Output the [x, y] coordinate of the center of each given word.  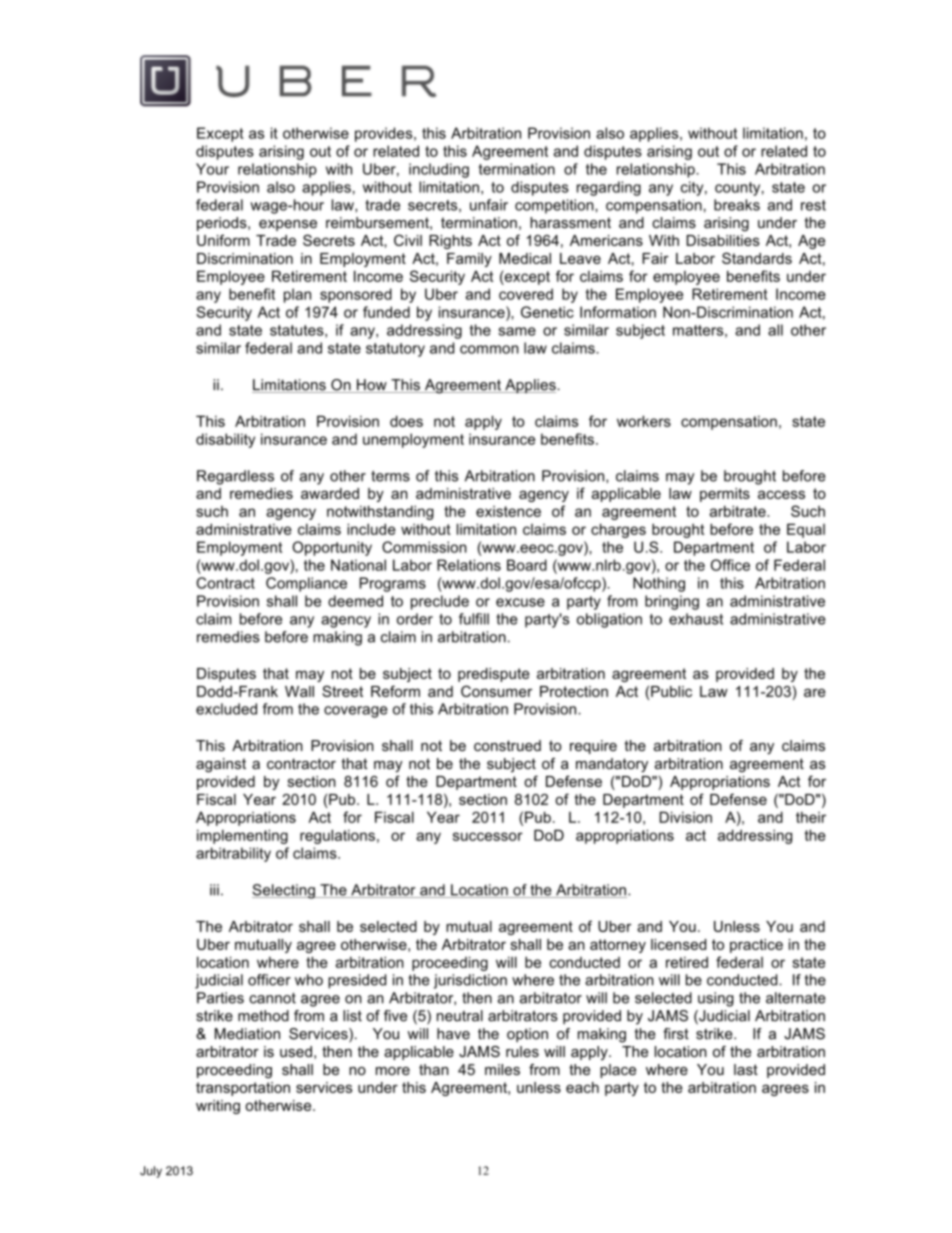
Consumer [496, 691]
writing [218, 1107]
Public [671, 691]
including [439, 170]
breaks [737, 205]
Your [212, 169]
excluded [226, 709]
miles [502, 1069]
